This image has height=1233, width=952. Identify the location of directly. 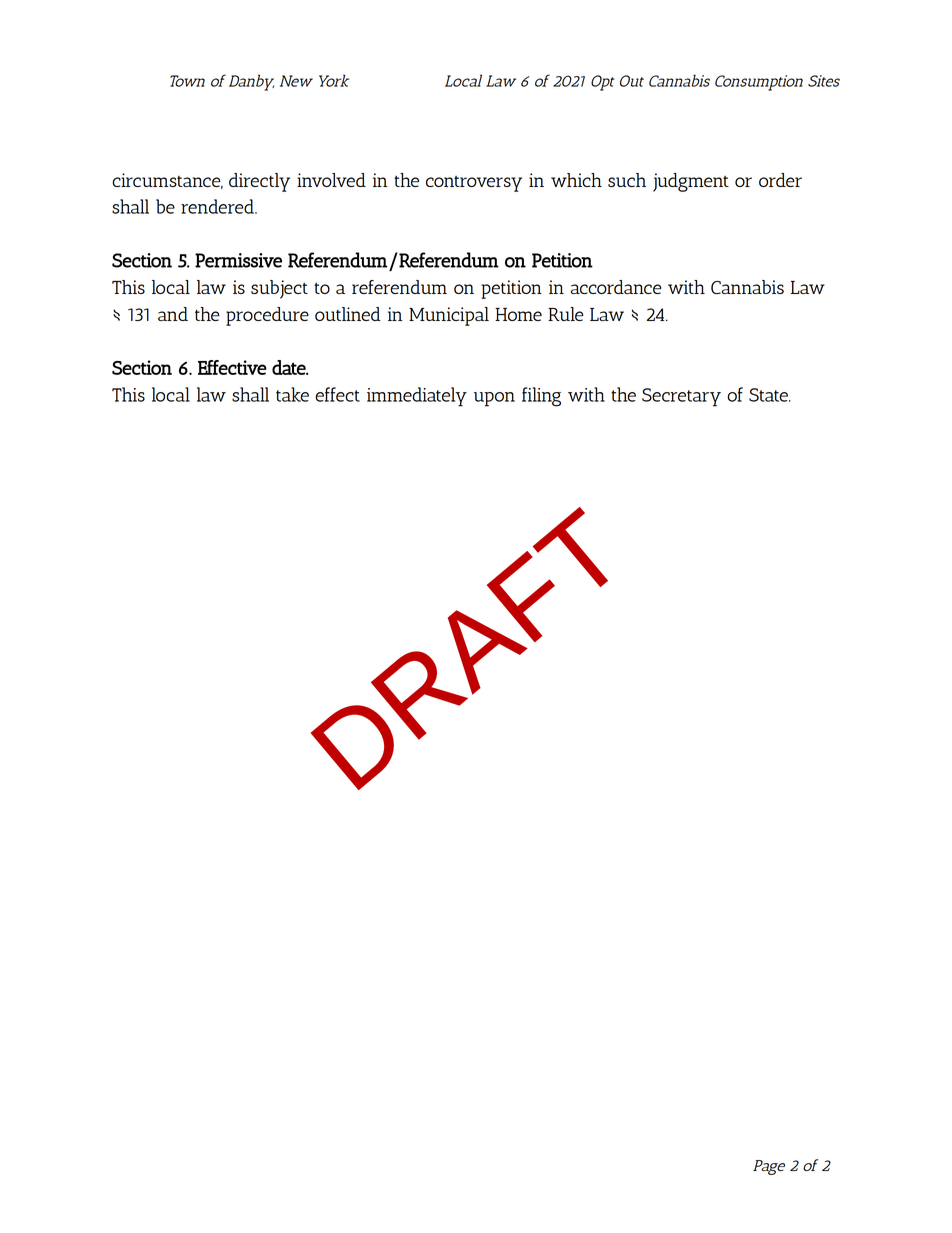
(259, 182).
